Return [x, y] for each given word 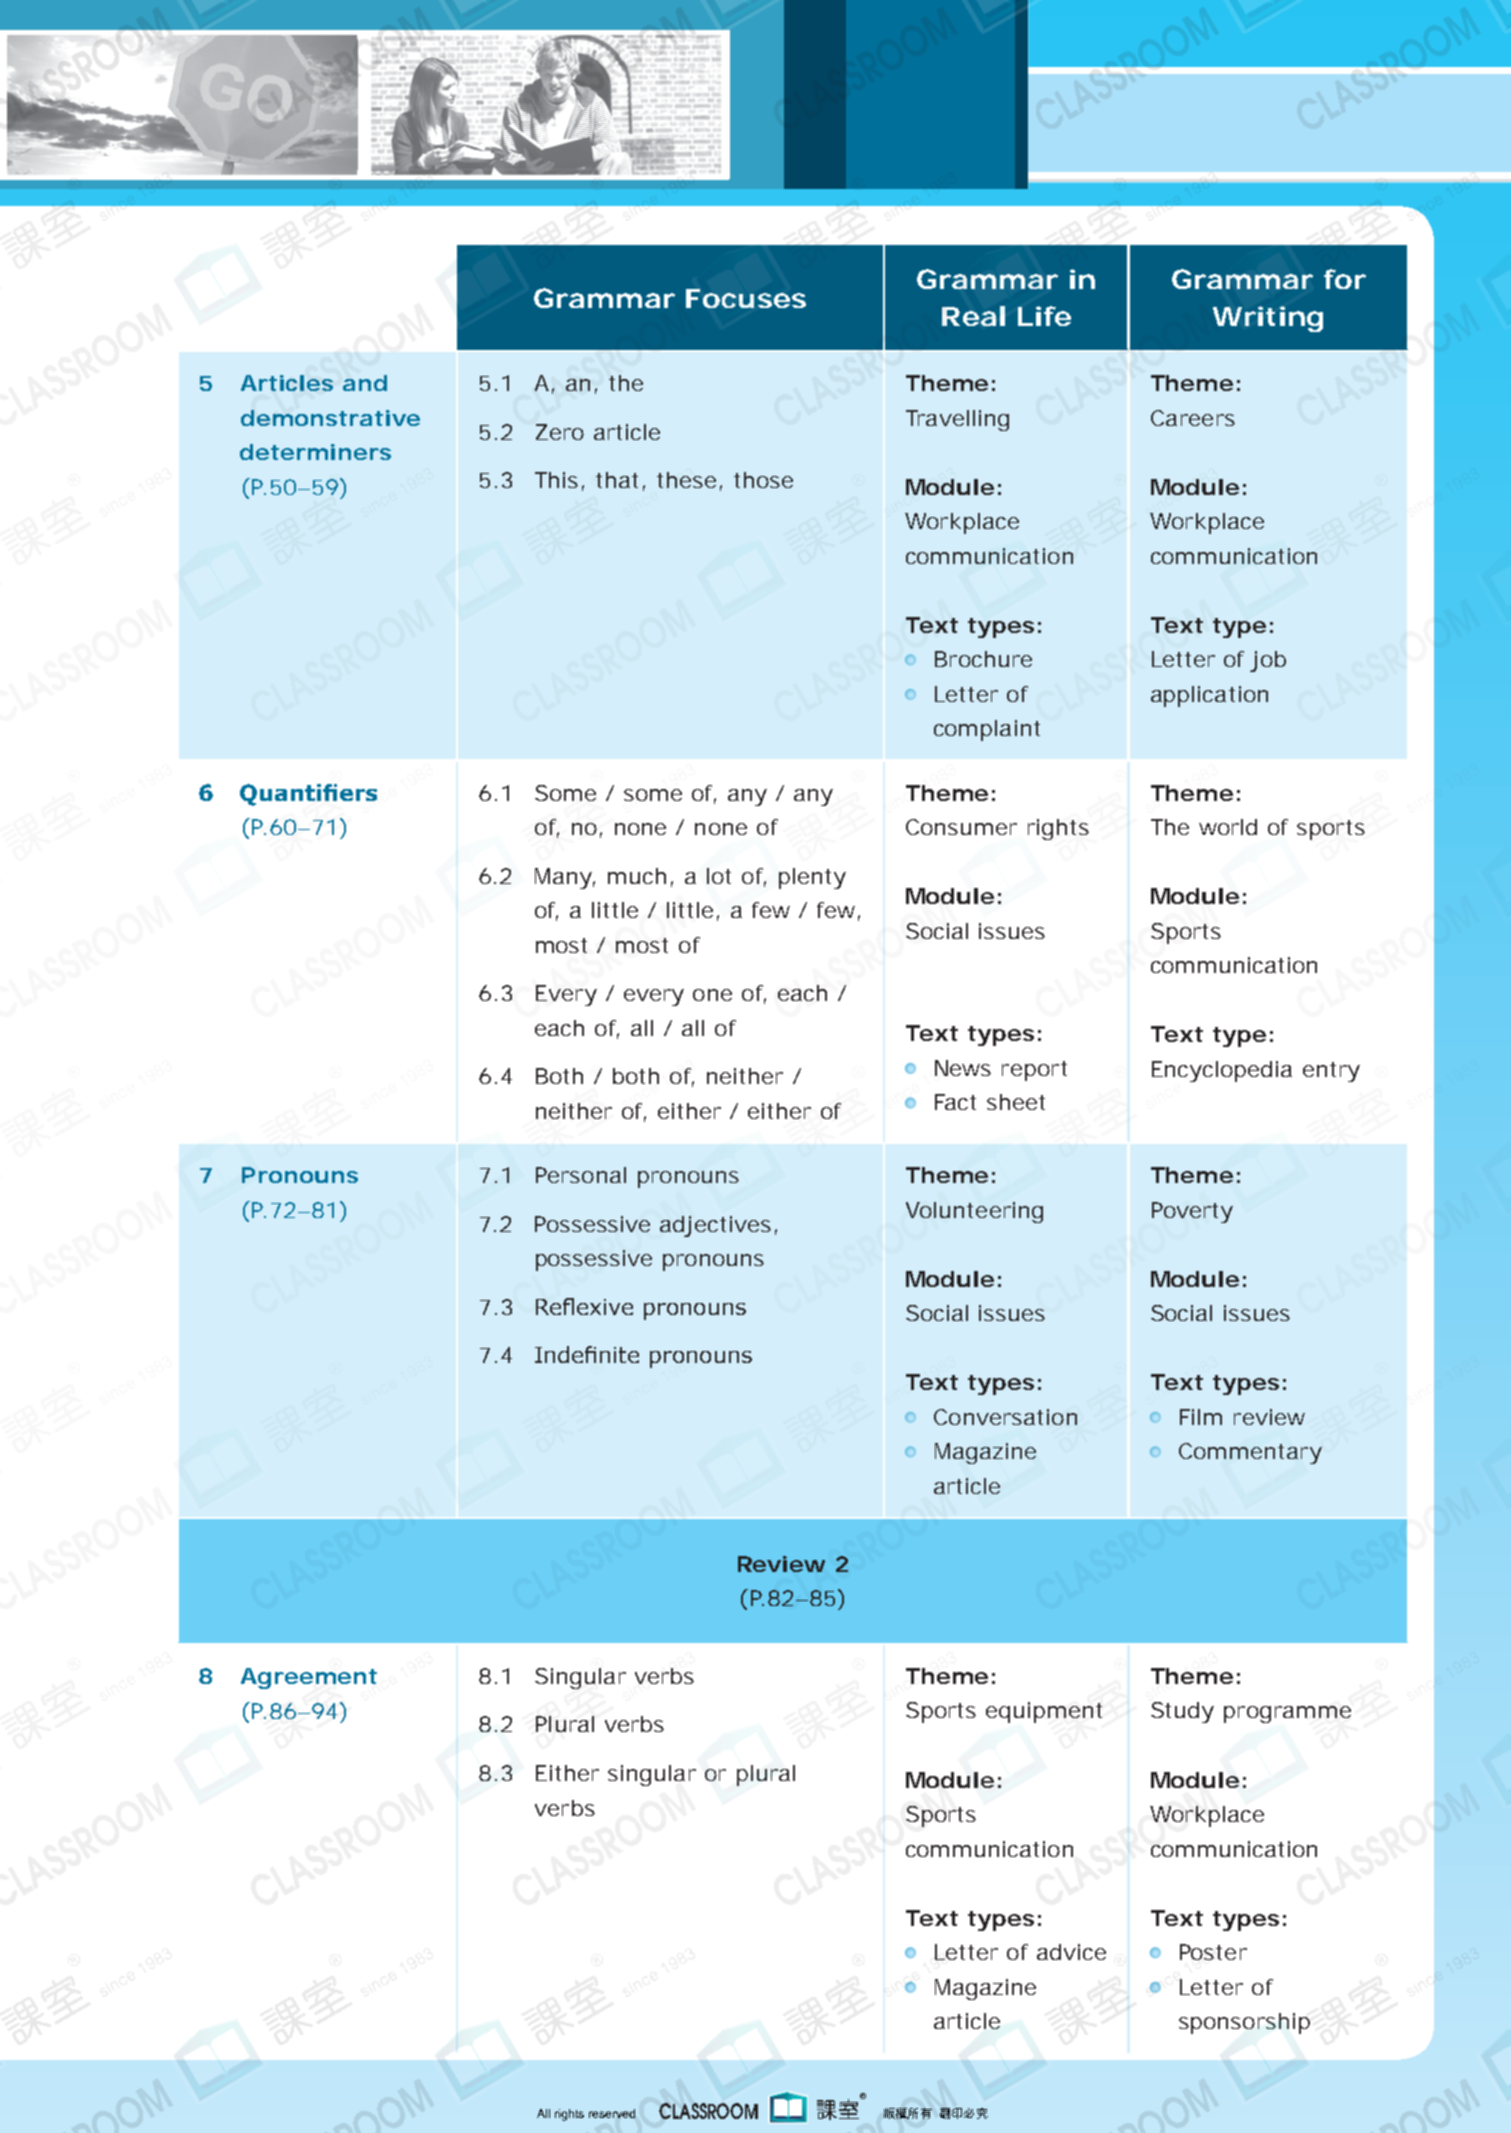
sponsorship [1244, 2023]
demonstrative [330, 418]
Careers [1193, 418]
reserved [612, 2113]
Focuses [746, 298]
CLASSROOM [708, 2111]
